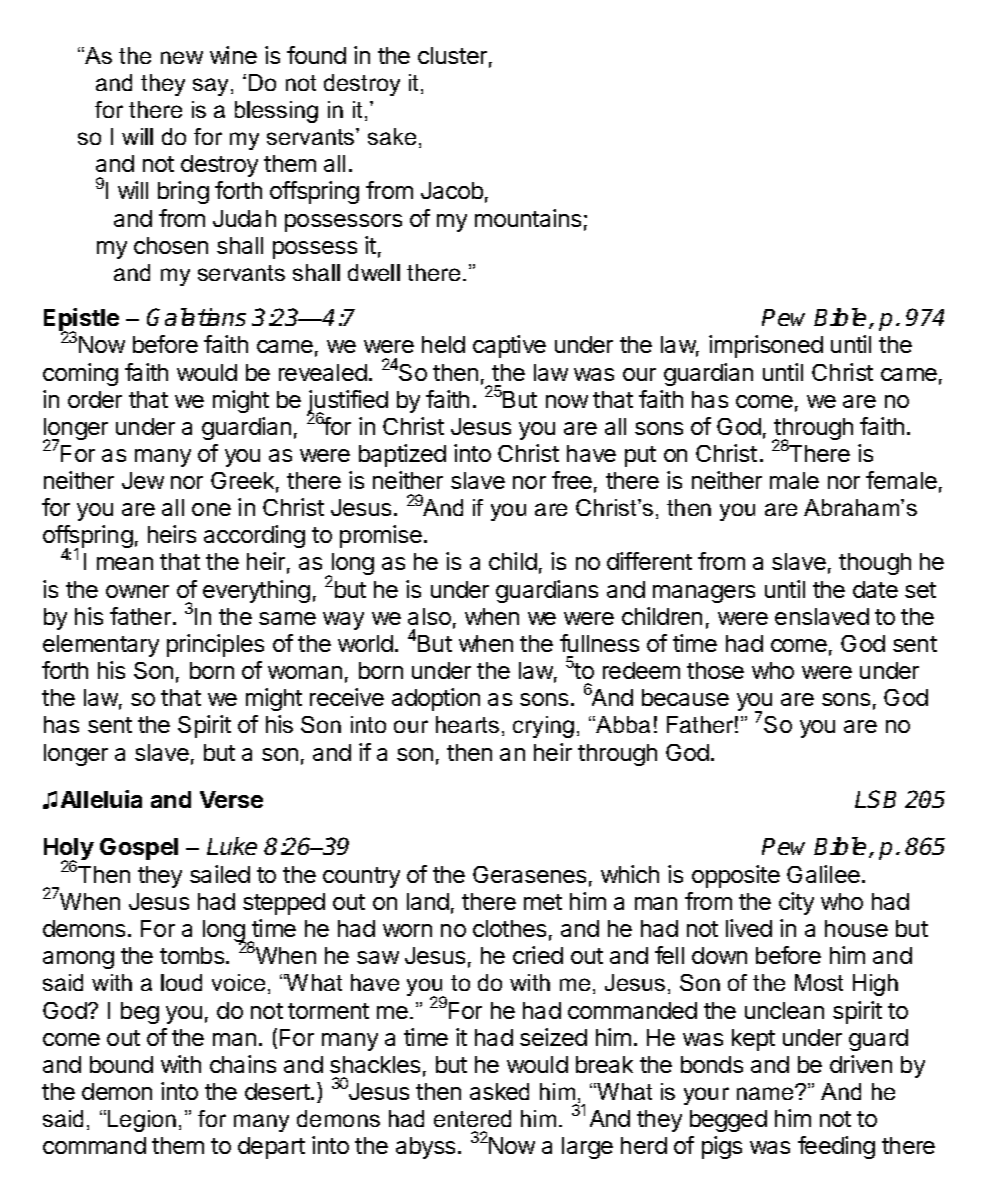  Describe the element at coordinates (143, 480) in the image. I see `Jew` at that location.
